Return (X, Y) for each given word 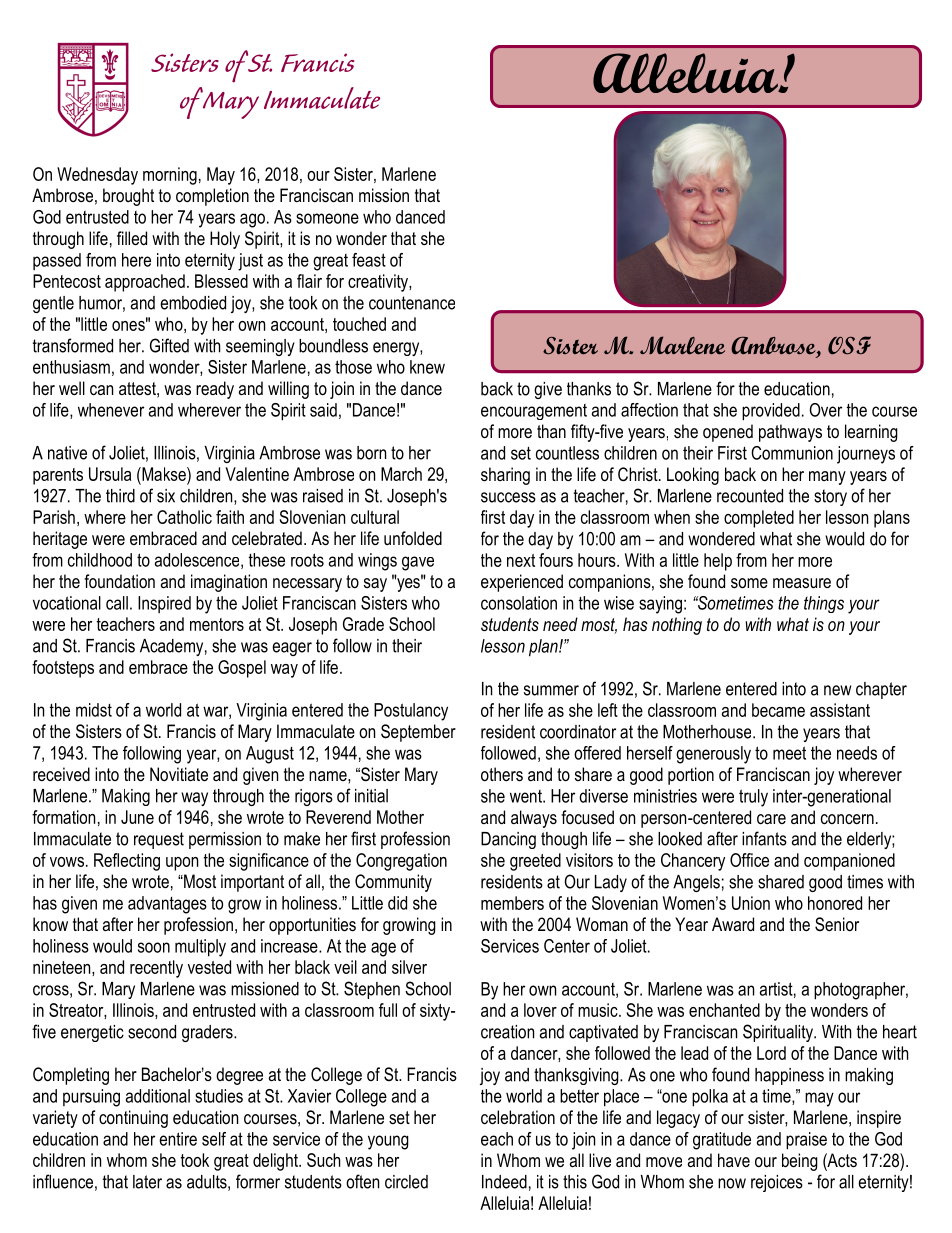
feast (369, 260)
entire (178, 1139)
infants (764, 838)
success (508, 497)
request (159, 840)
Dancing (508, 840)
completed (759, 519)
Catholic (184, 517)
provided (771, 412)
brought (128, 197)
